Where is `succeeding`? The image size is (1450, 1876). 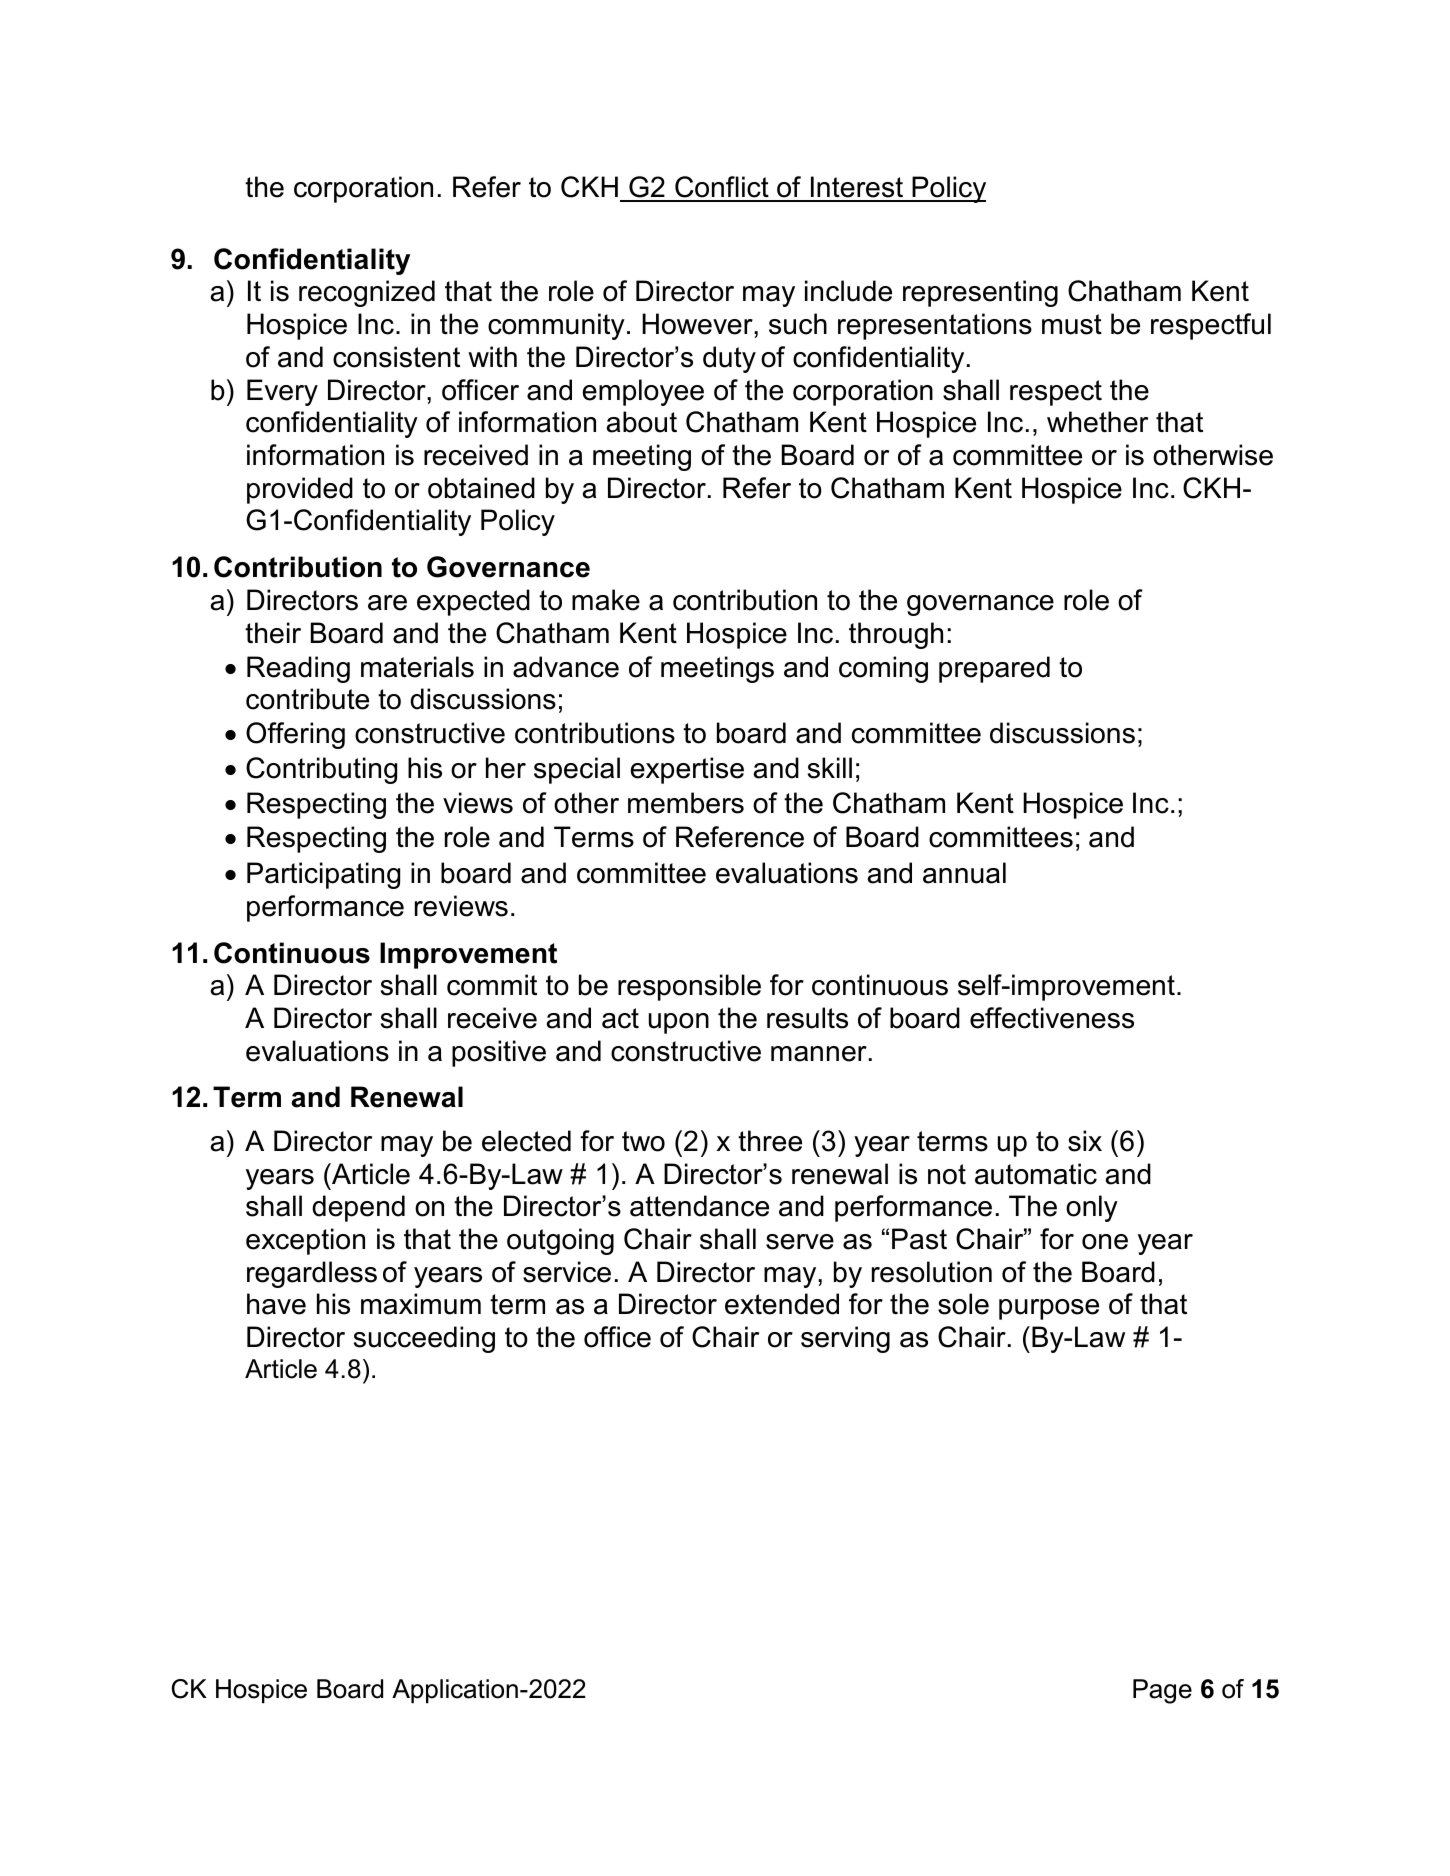
succeeding is located at coordinates (424, 1339).
